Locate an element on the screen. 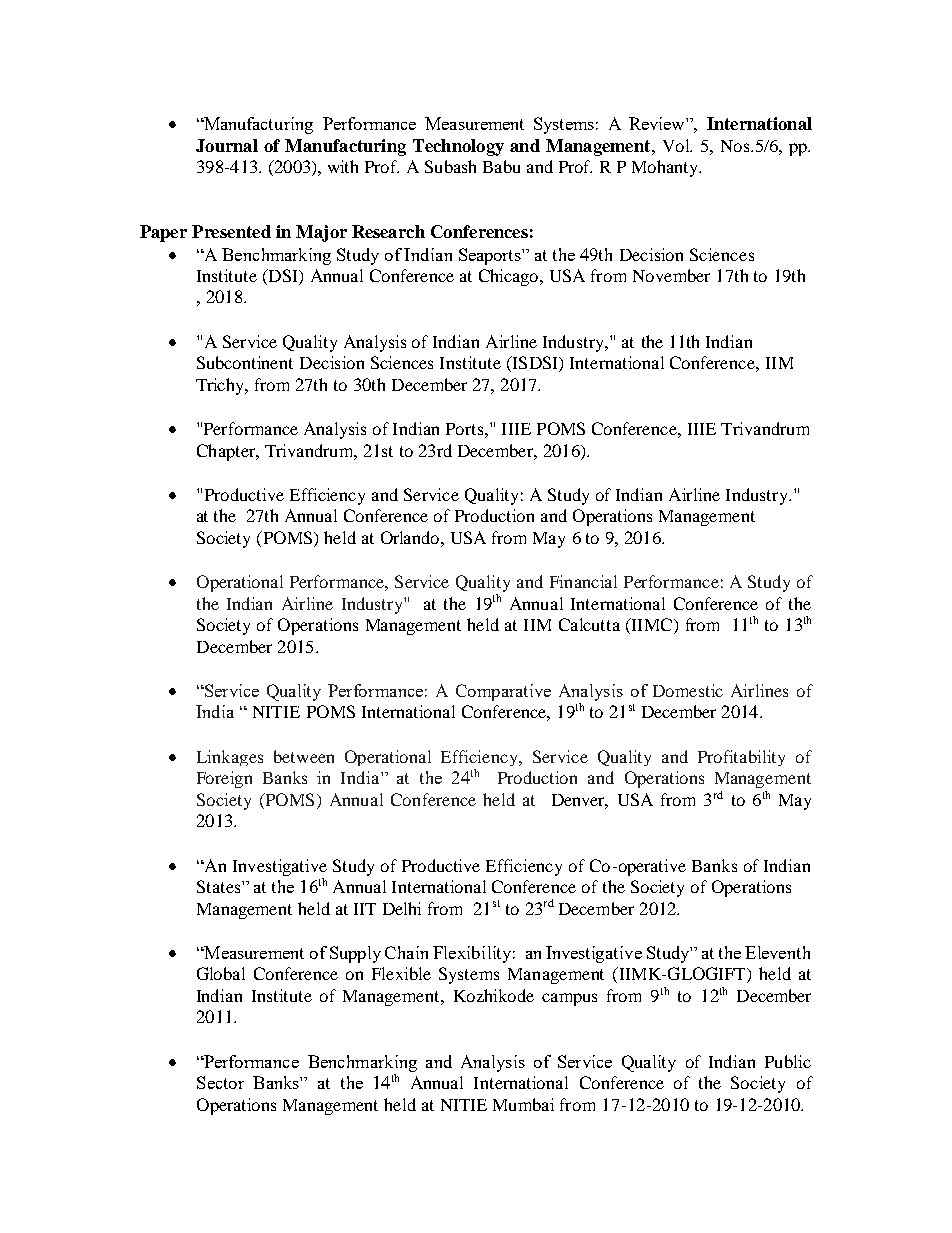  Journal is located at coordinates (227, 145).
